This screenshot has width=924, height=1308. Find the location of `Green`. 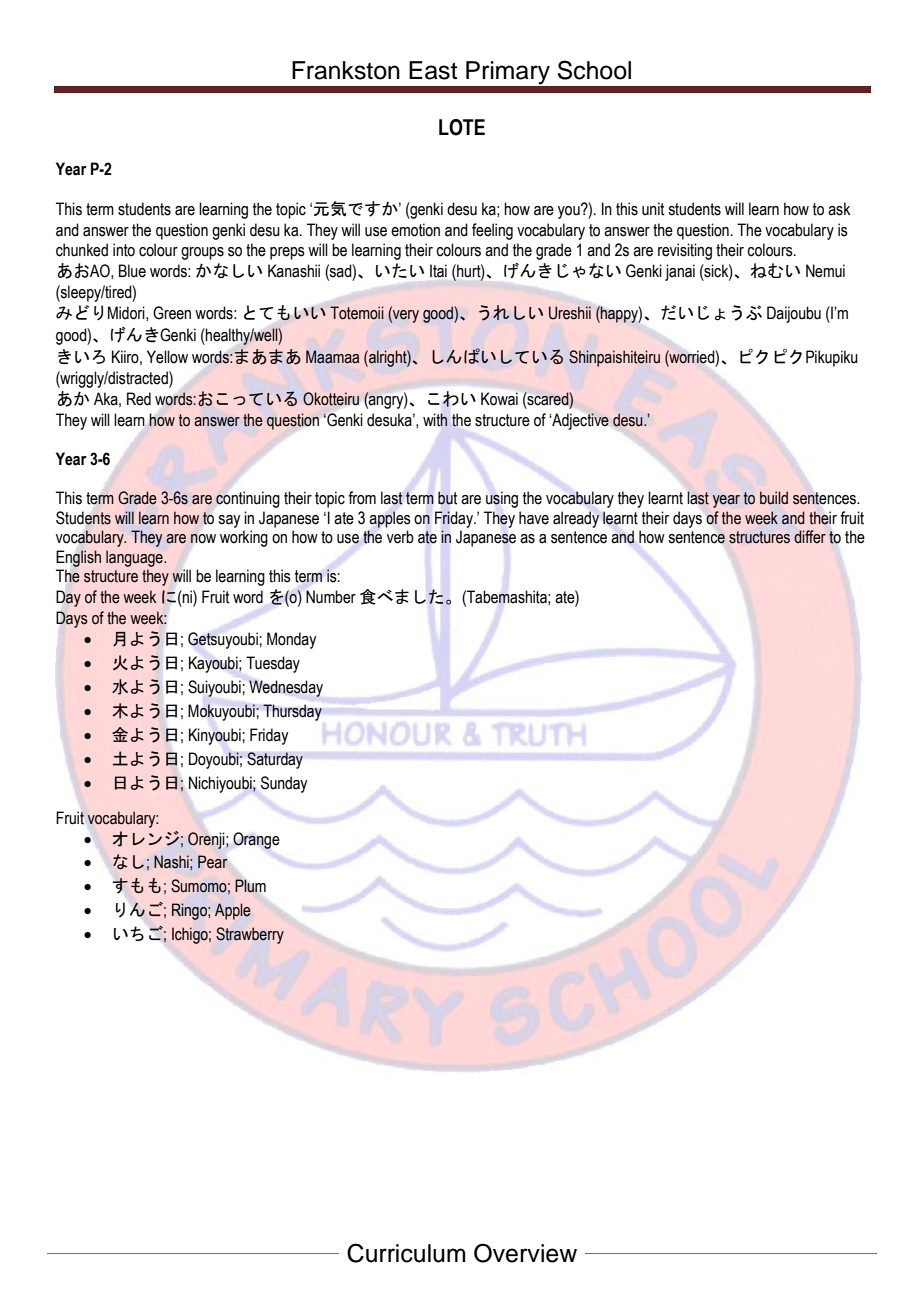

Green is located at coordinates (172, 313).
